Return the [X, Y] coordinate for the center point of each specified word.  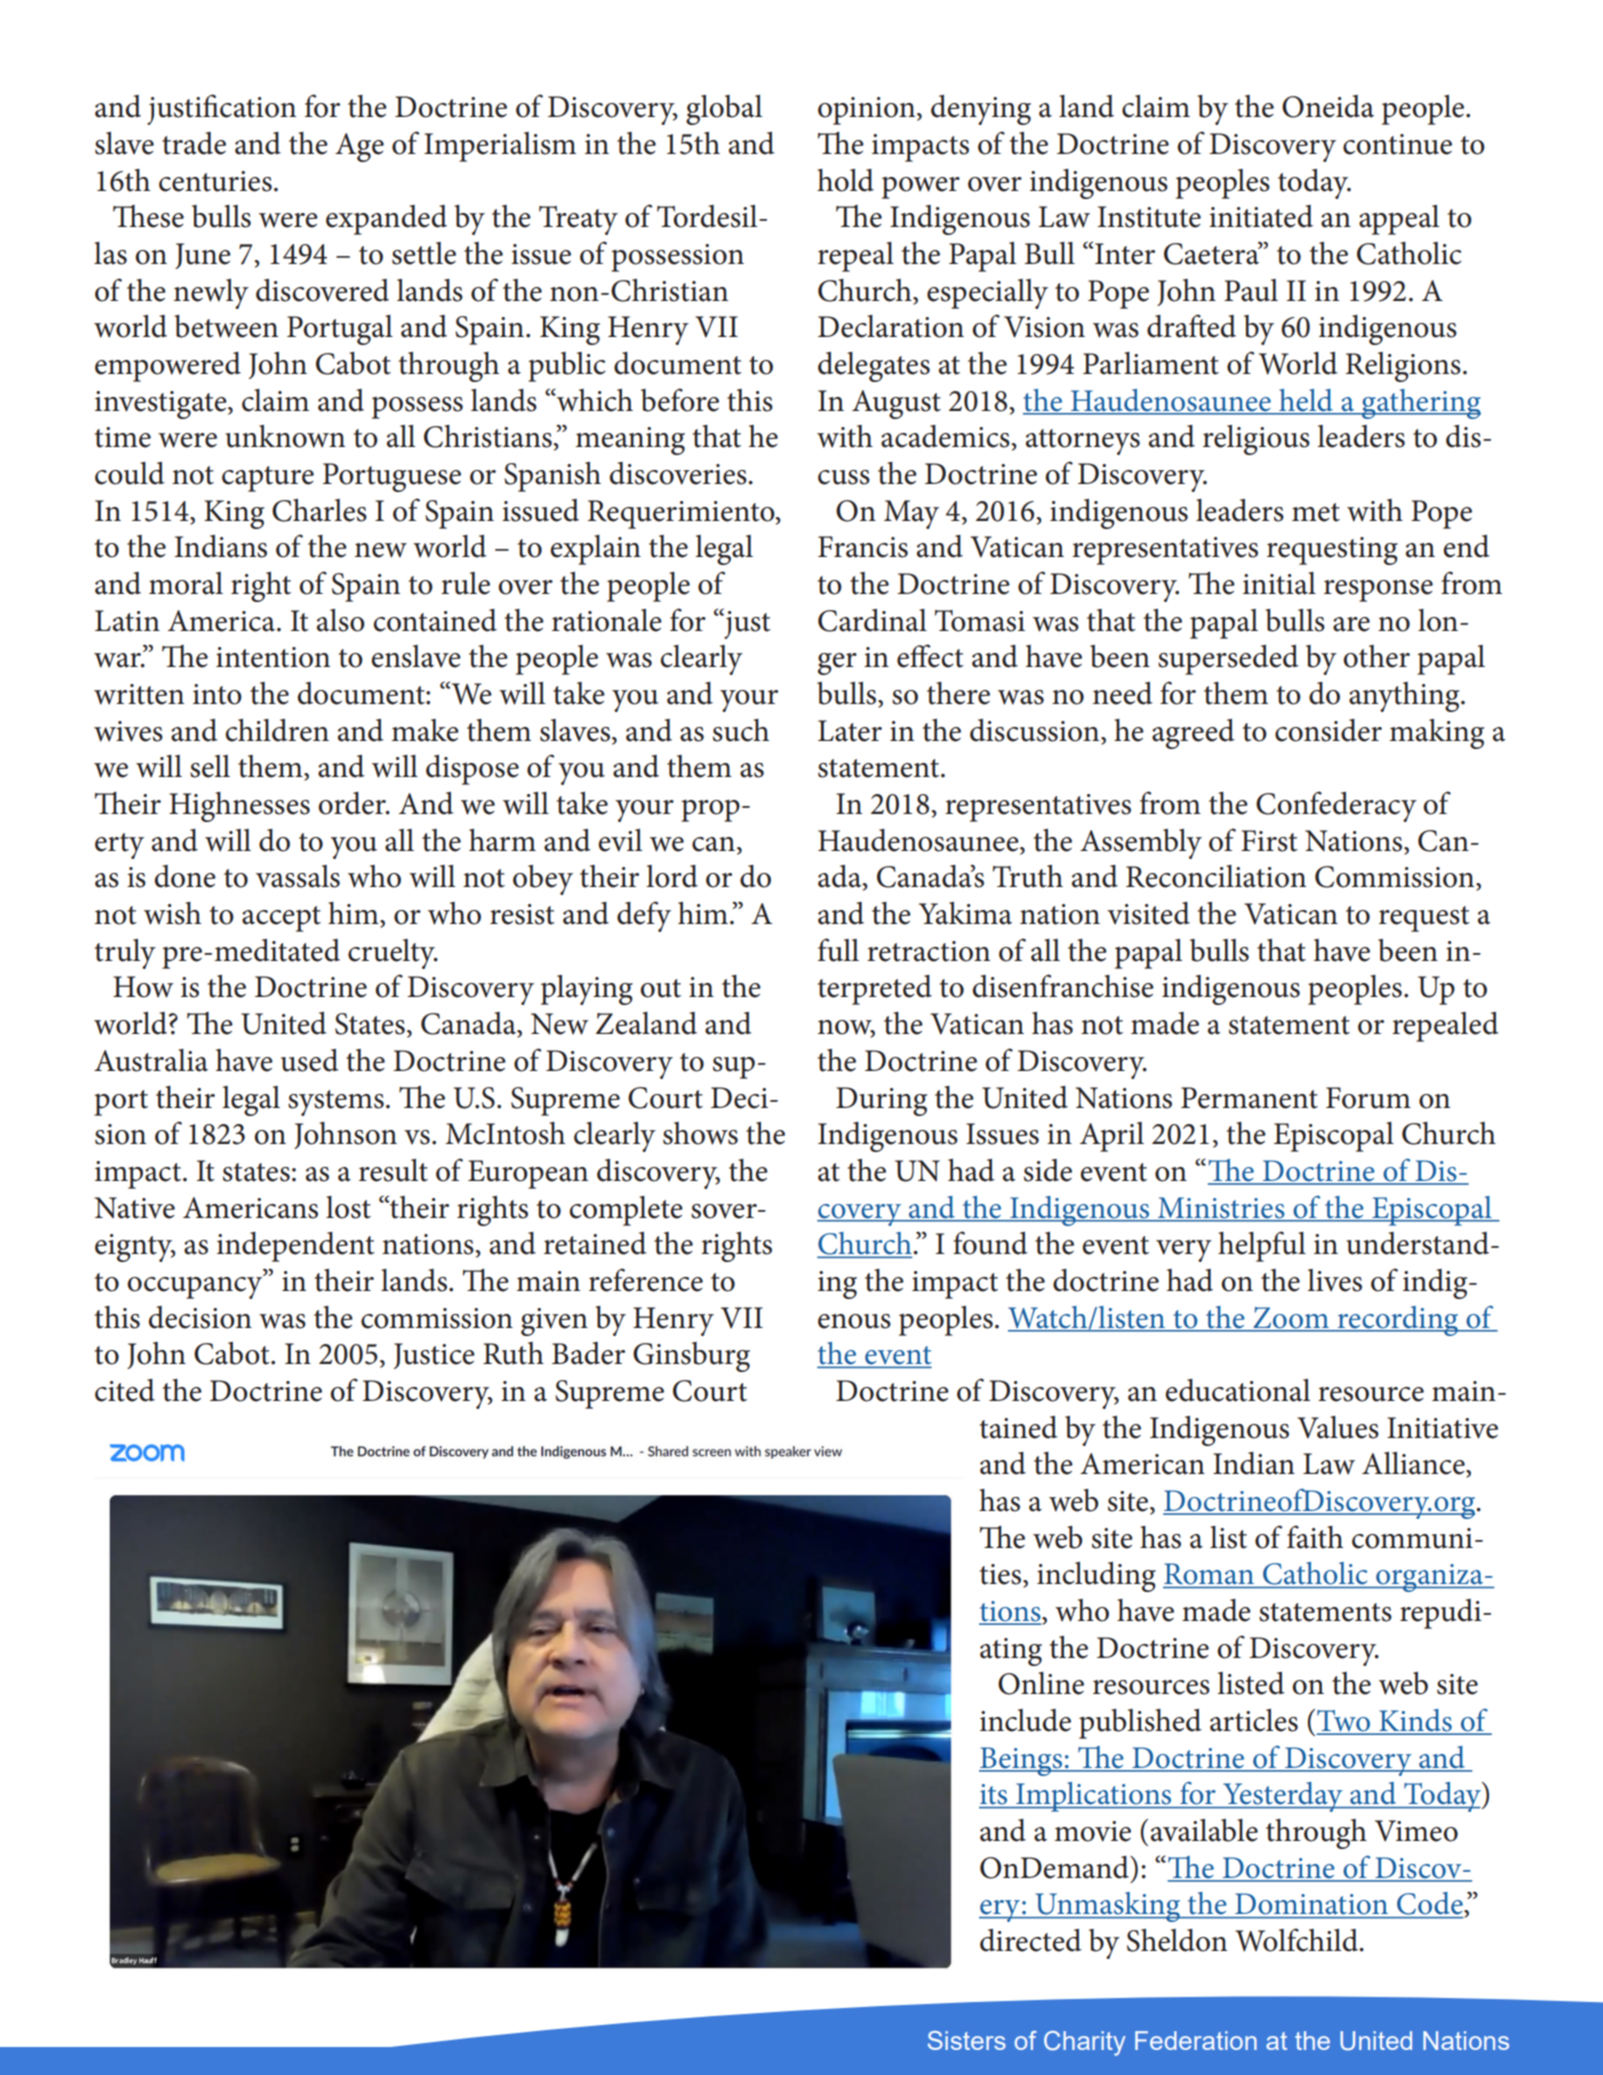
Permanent [1249, 1098]
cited [125, 1390]
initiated [1261, 216]
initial [1279, 583]
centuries [215, 181]
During [882, 1101]
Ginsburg [691, 1357]
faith [1315, 1537]
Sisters [967, 2040]
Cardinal [872, 620]
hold [845, 180]
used [309, 1060]
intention [273, 657]
